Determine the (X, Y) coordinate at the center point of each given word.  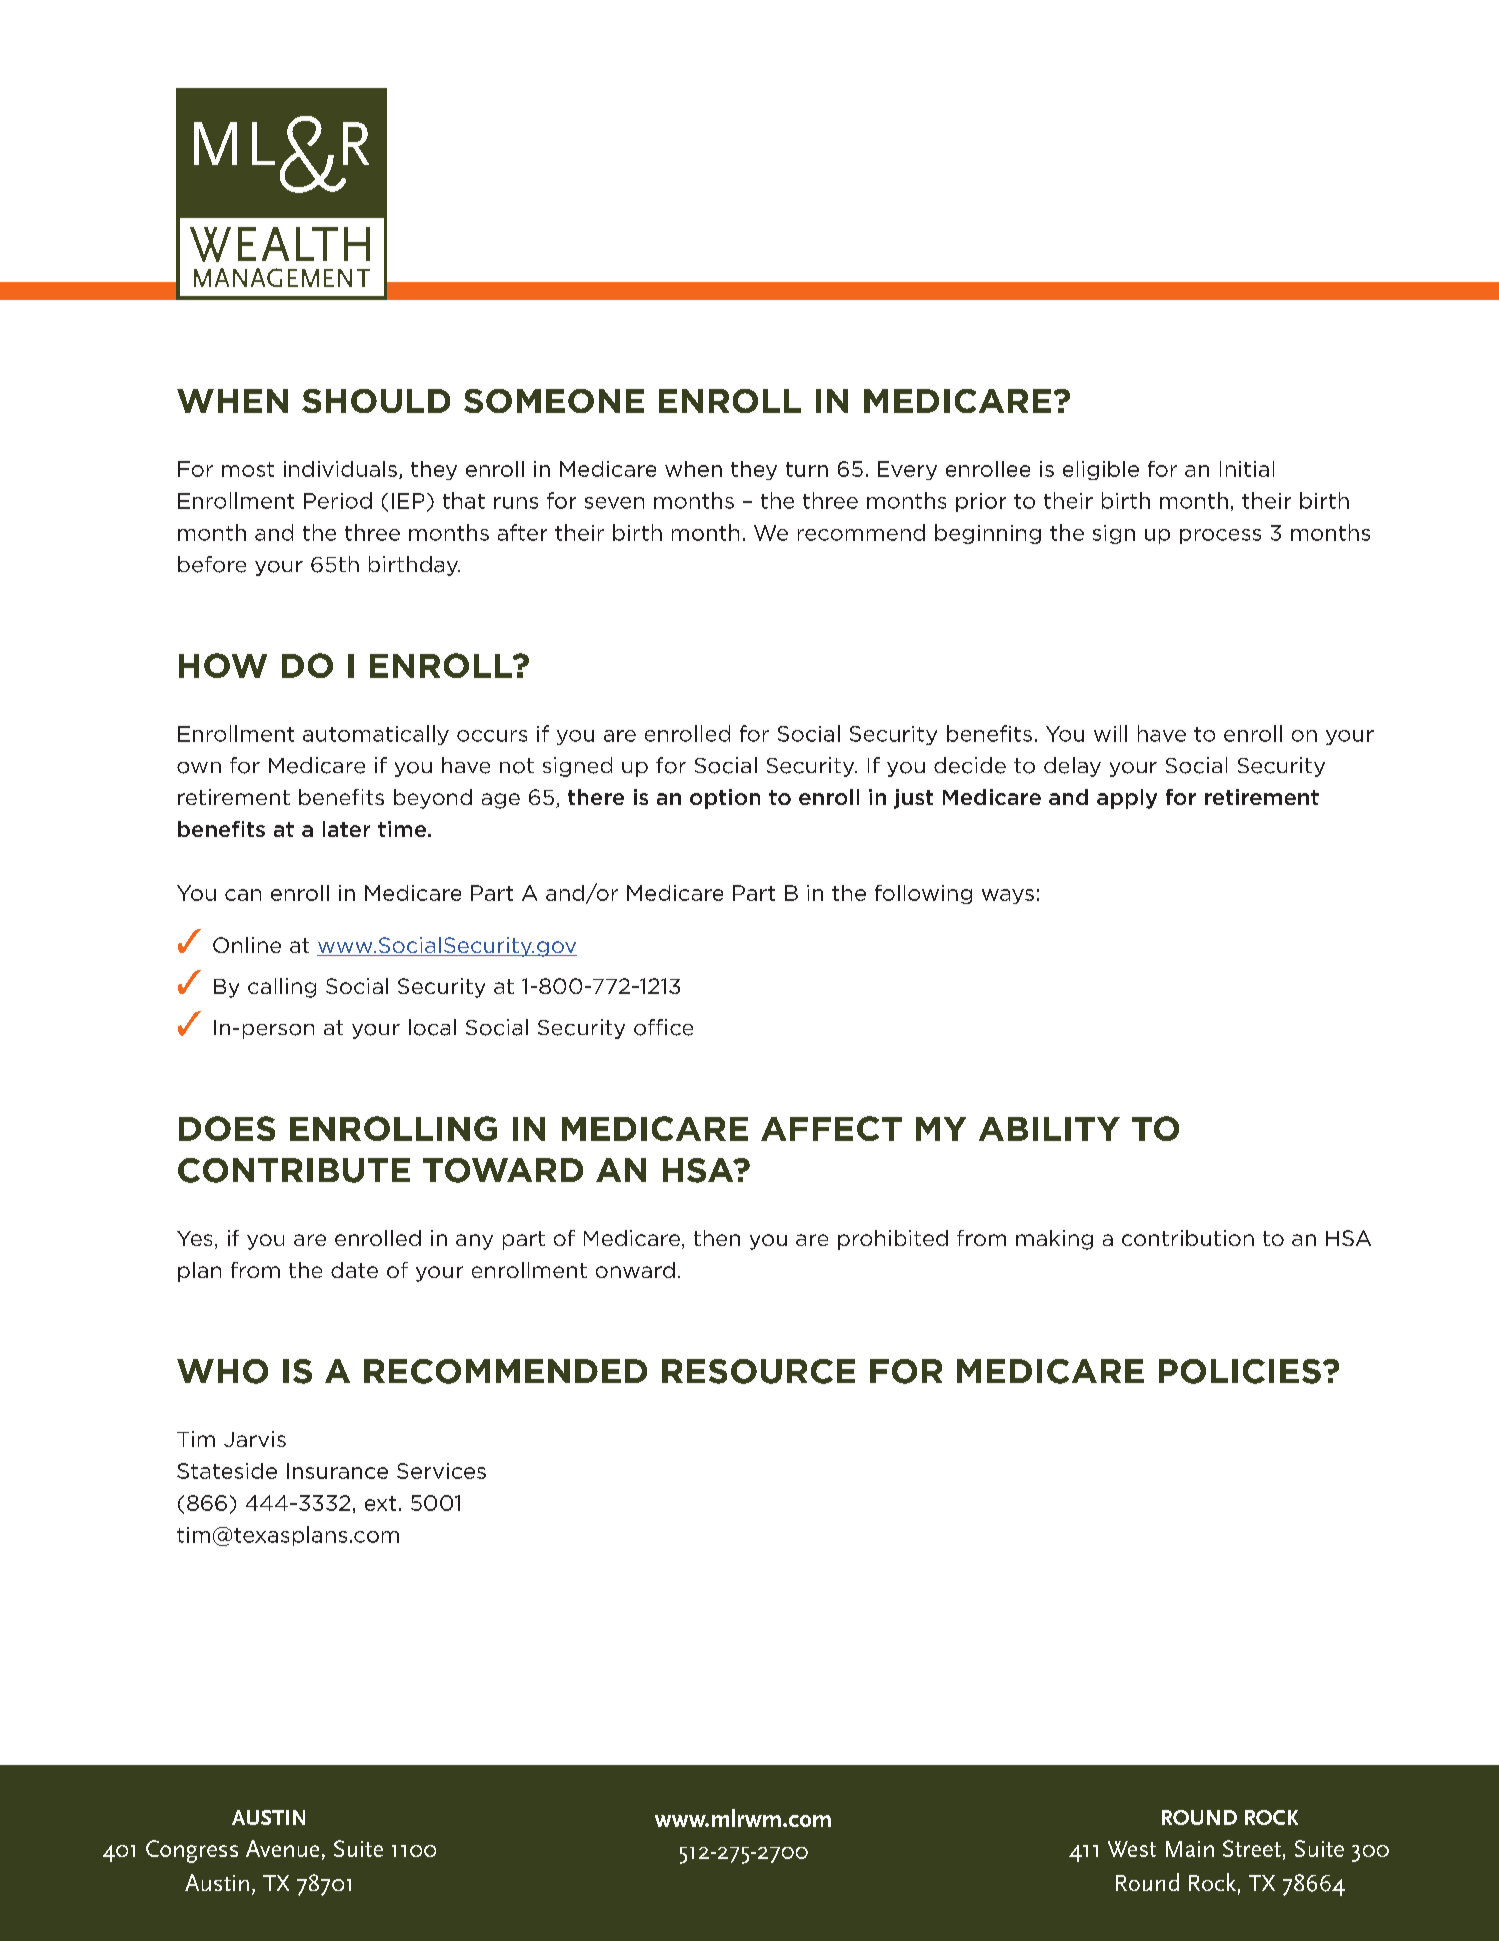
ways (1008, 896)
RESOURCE (758, 1371)
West (1132, 1849)
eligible (1101, 470)
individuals (340, 469)
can (243, 895)
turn (807, 469)
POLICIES (1240, 1371)
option (725, 799)
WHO (222, 1371)
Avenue (282, 1848)
